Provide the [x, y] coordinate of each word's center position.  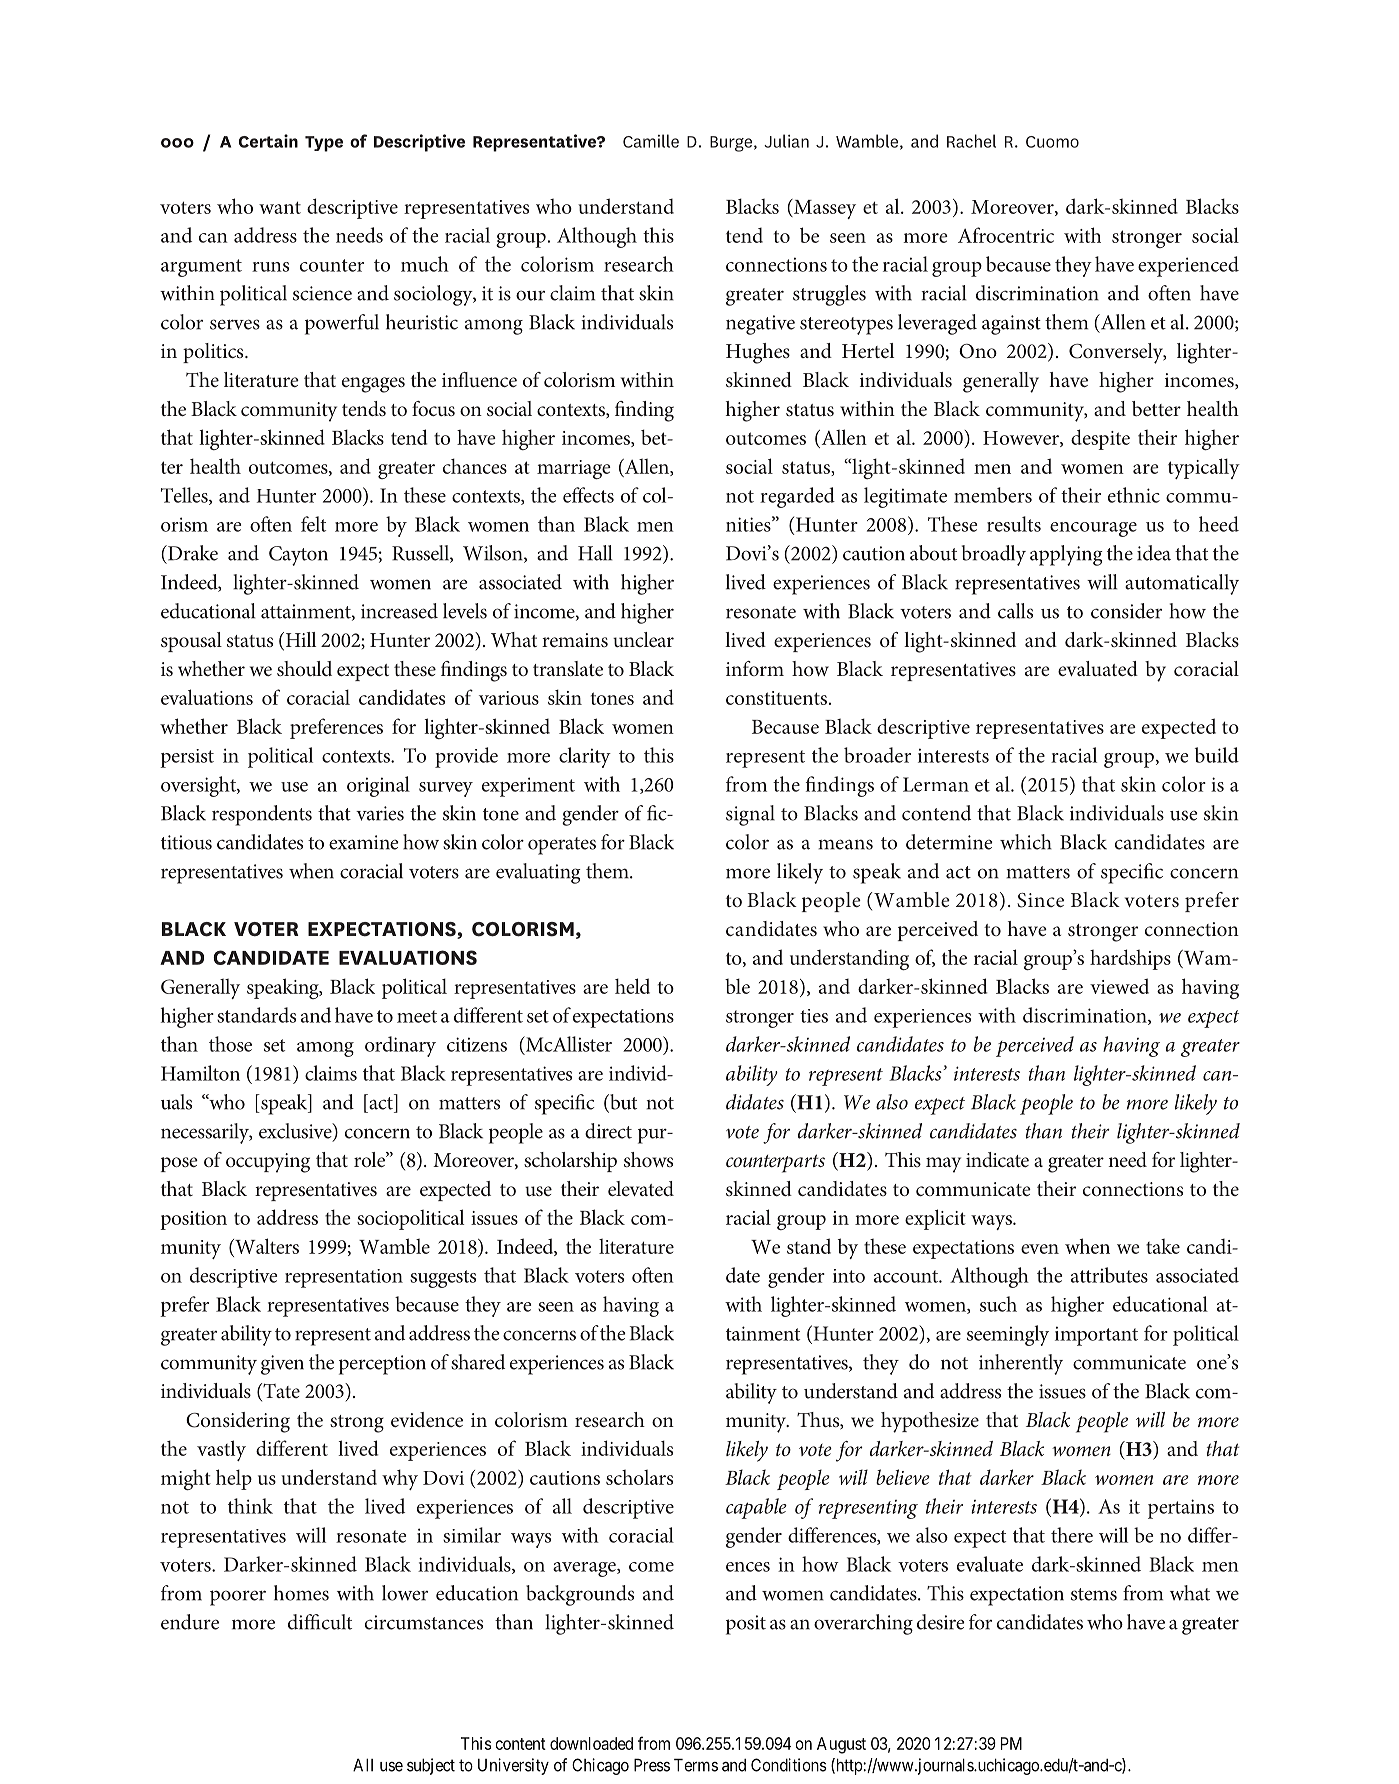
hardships [1130, 959]
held [632, 986]
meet [417, 1016]
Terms [696, 1765]
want [280, 207]
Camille [651, 141]
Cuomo [1052, 142]
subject [431, 1766]
